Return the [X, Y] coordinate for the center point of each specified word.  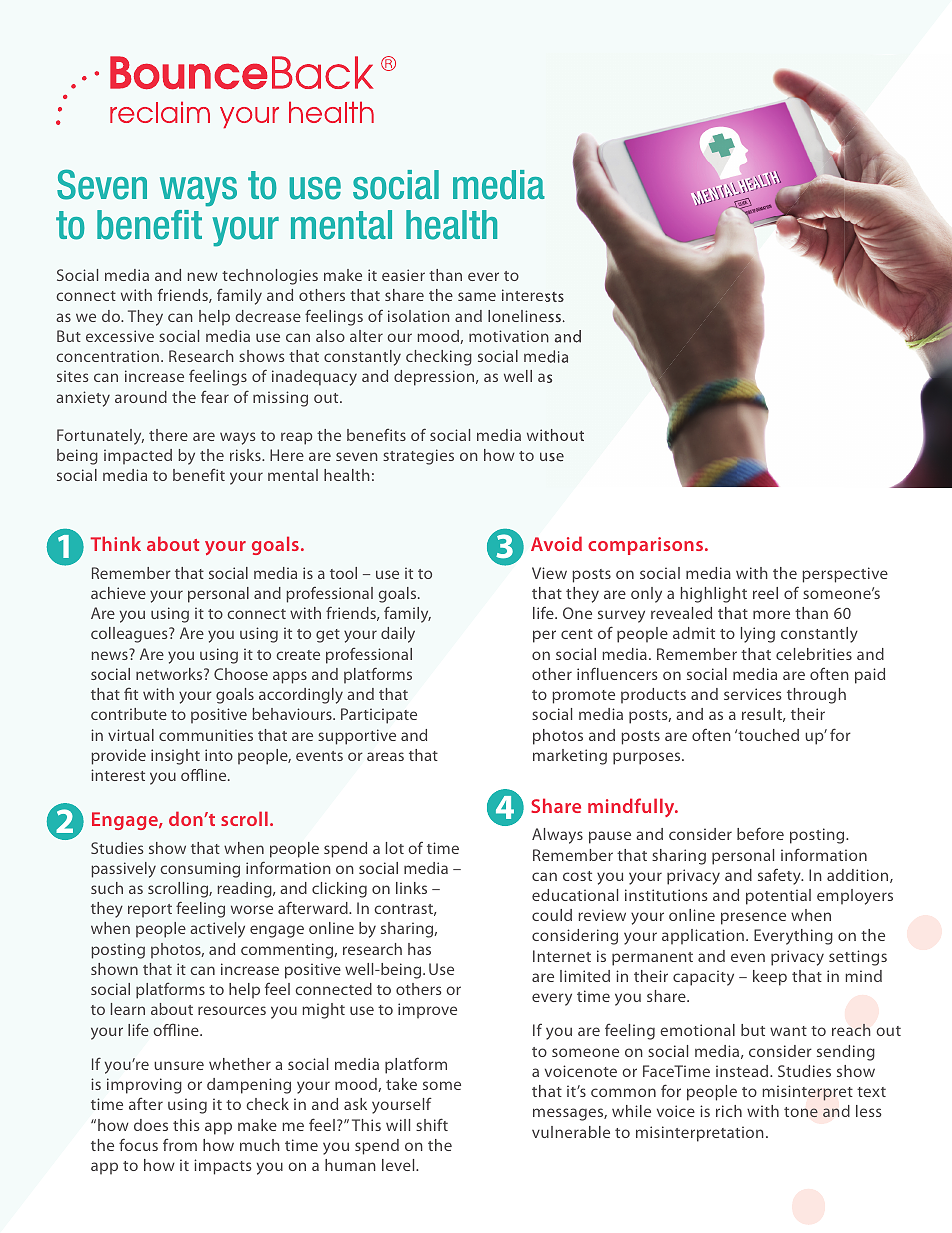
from [180, 1145]
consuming [200, 870]
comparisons [647, 546]
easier [403, 275]
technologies [270, 277]
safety [780, 876]
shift [432, 1124]
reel [765, 593]
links [411, 888]
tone [801, 1112]
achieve [118, 593]
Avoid [556, 543]
